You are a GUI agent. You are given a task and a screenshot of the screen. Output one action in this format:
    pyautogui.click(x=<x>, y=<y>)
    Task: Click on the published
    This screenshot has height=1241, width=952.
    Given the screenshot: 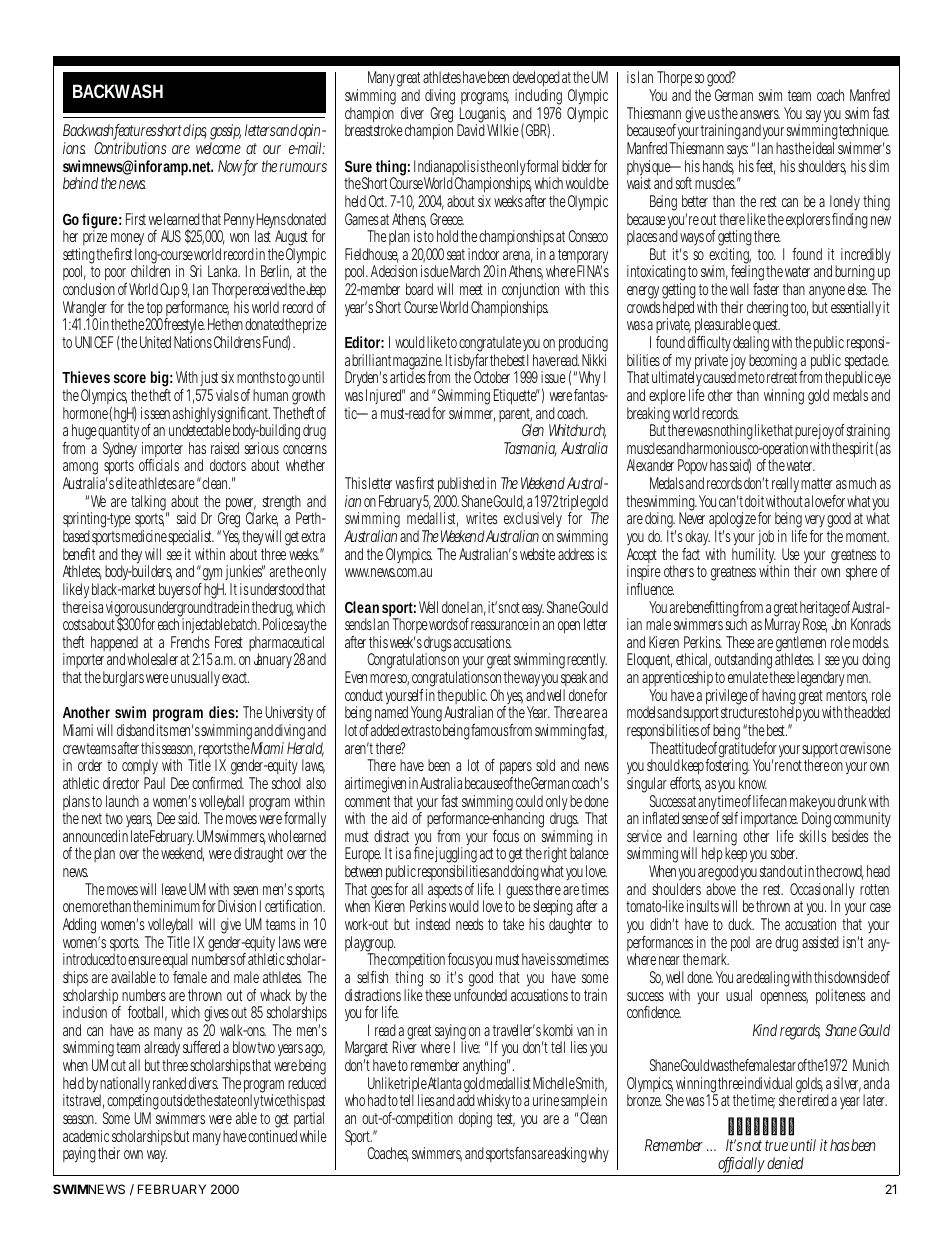 What is the action you would take?
    pyautogui.click(x=460, y=486)
